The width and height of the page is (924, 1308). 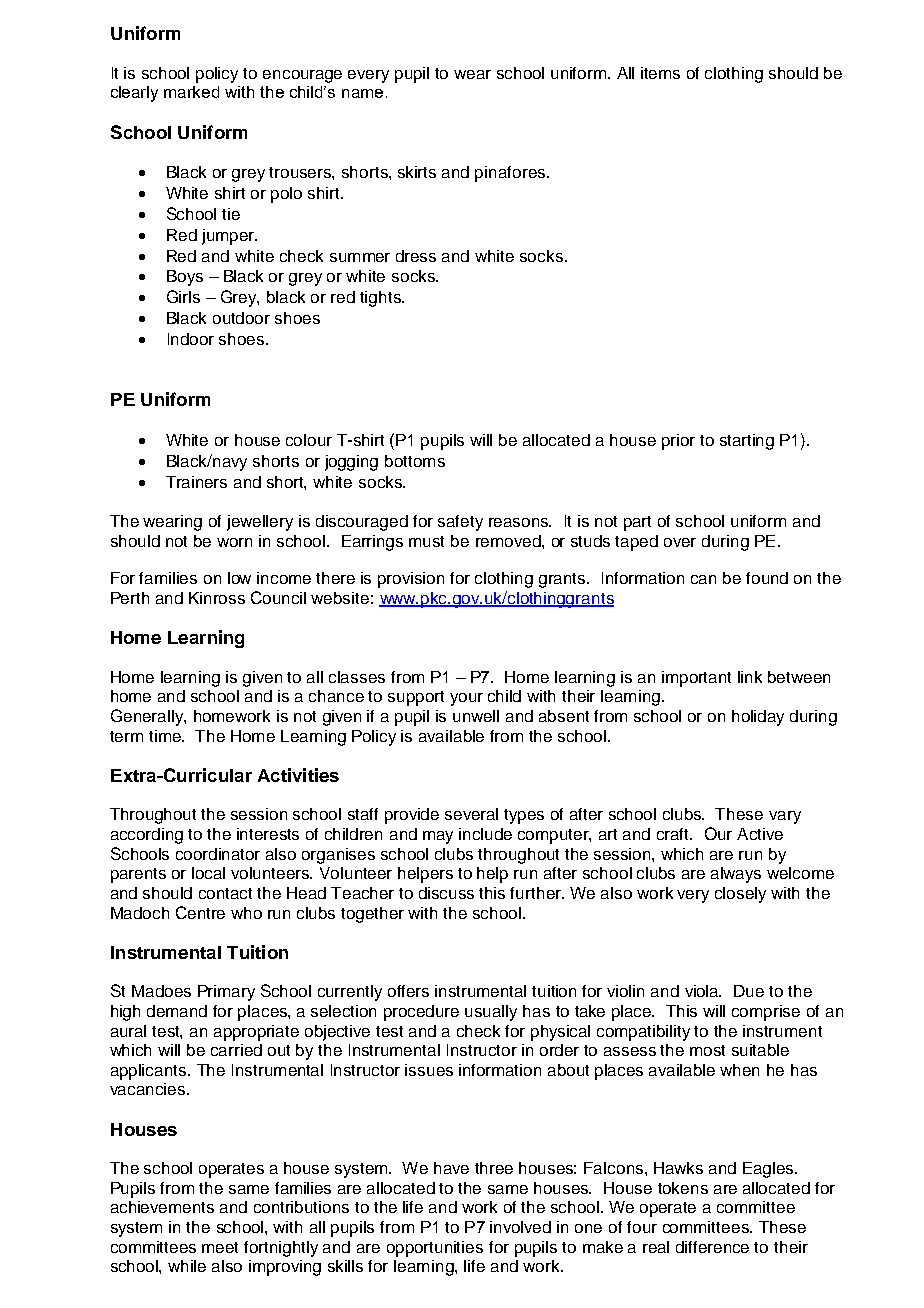 I want to click on items, so click(x=660, y=73).
